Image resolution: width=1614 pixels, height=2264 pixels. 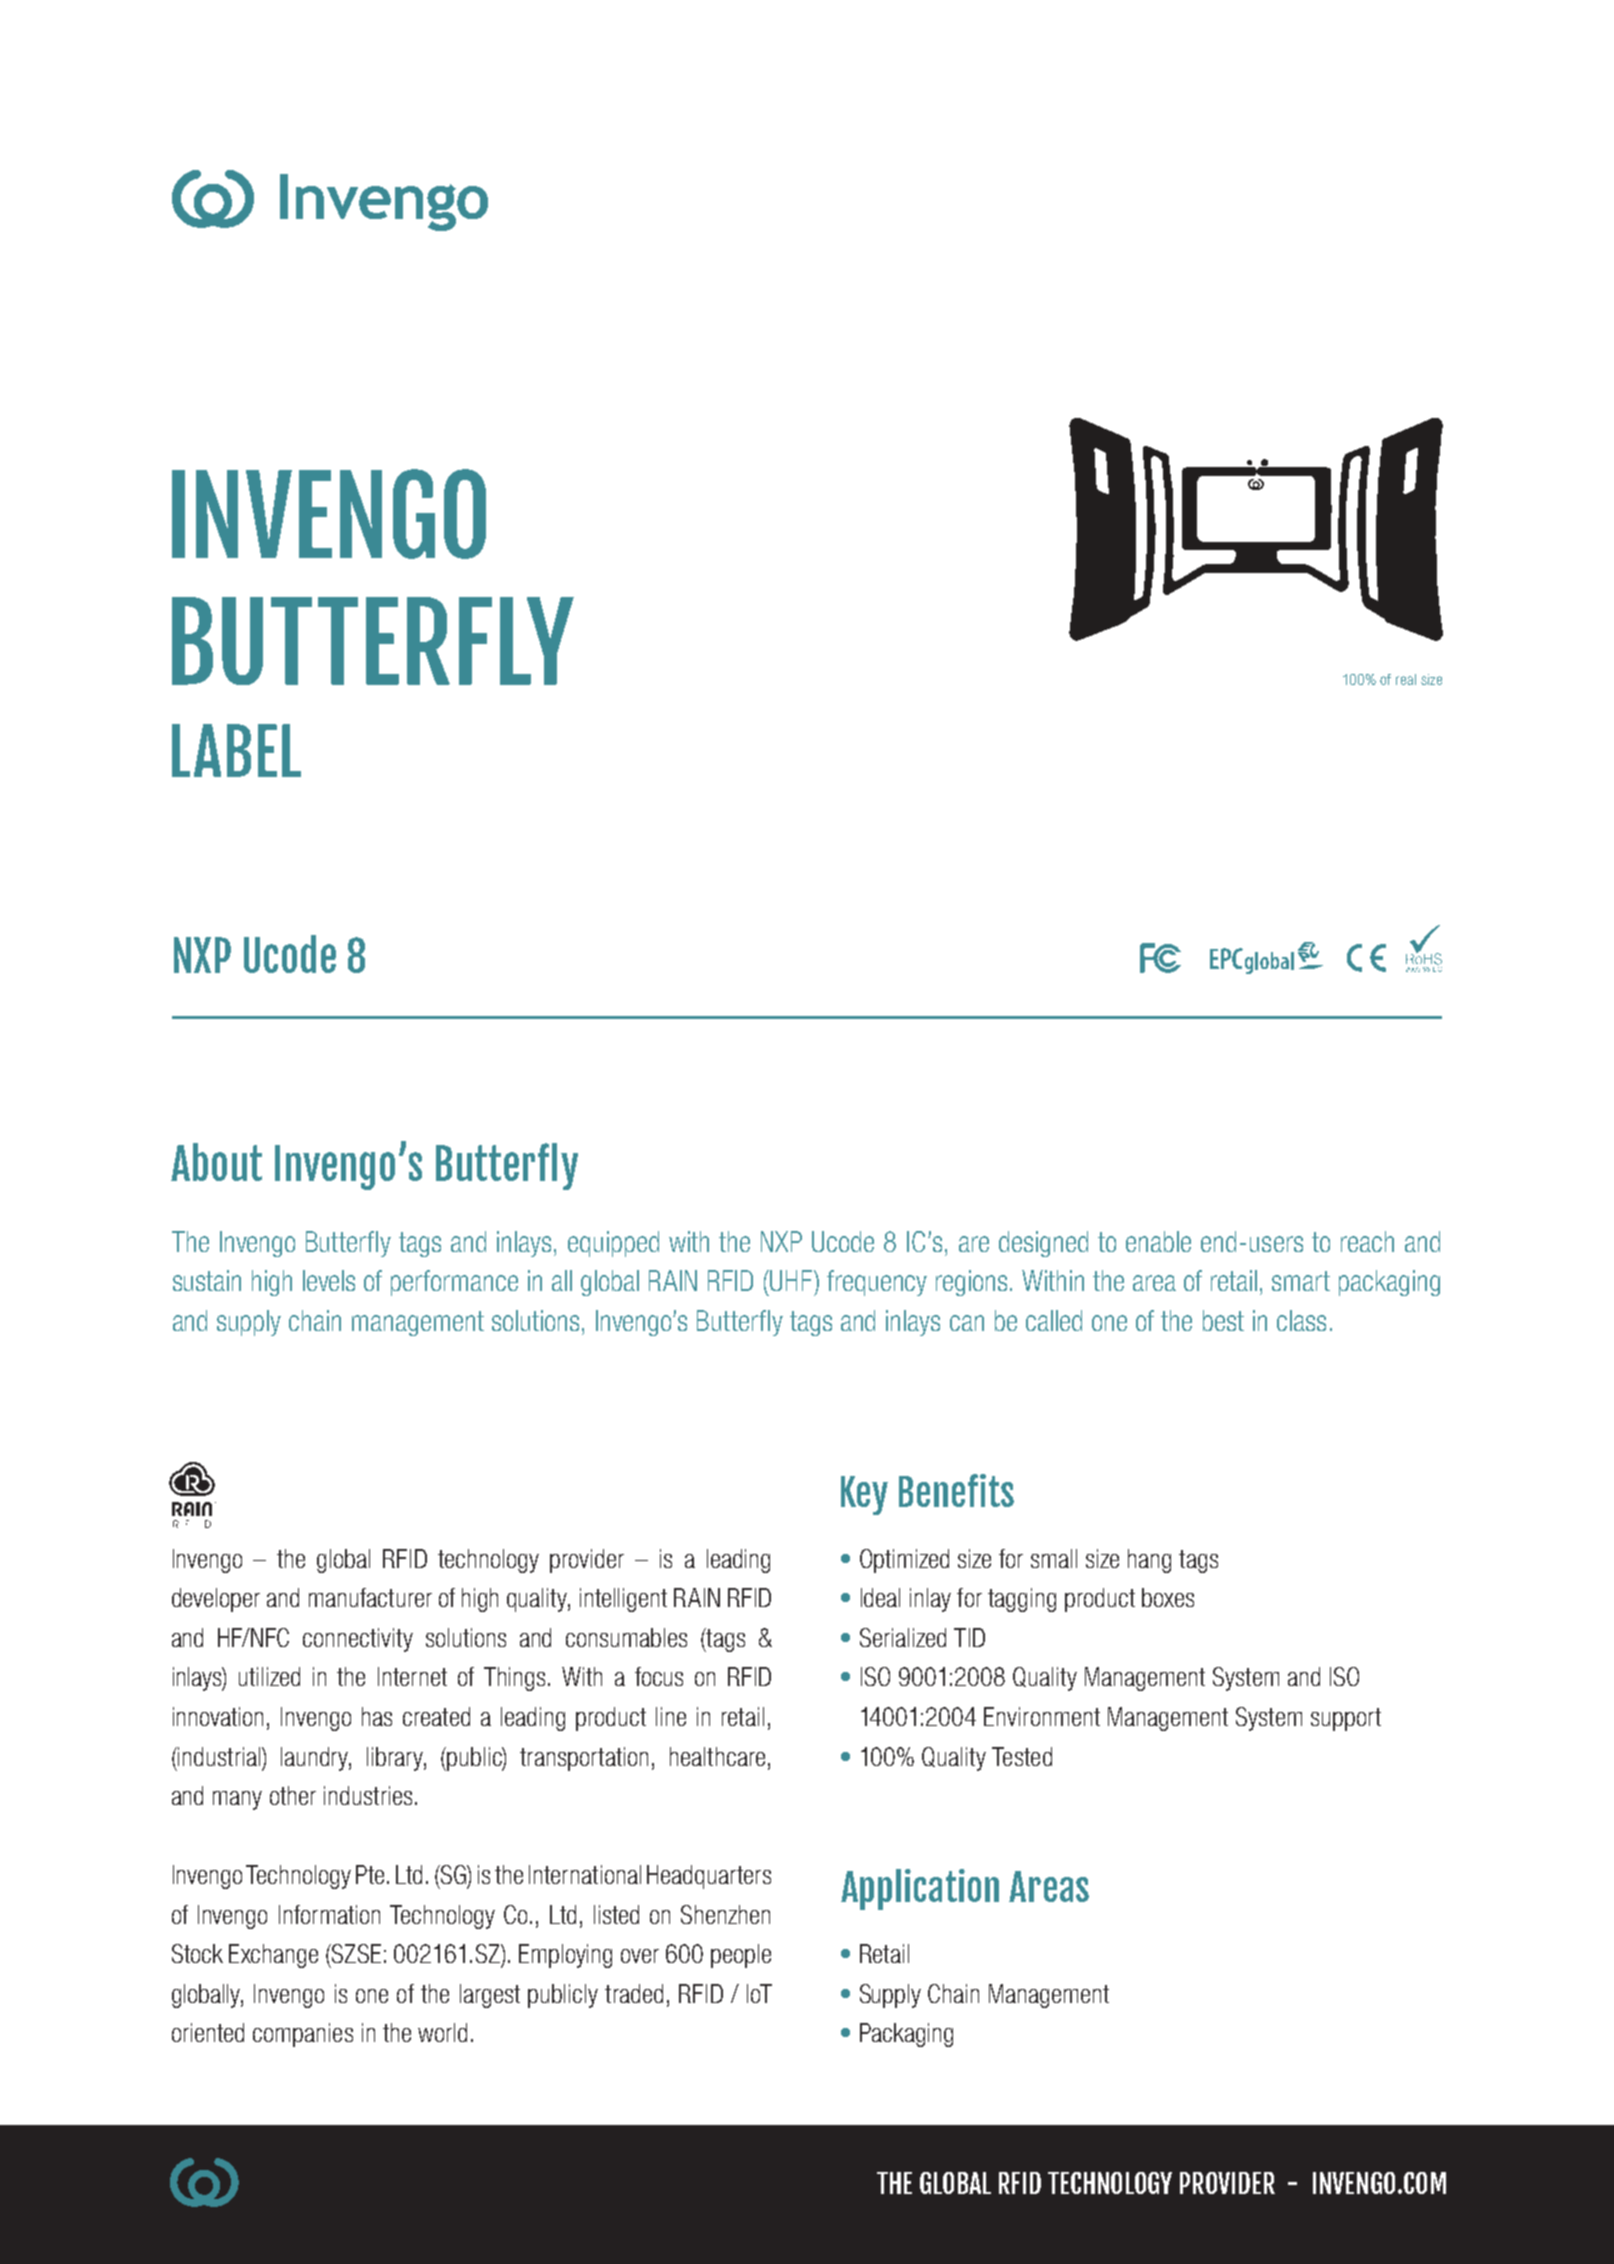 What do you see at coordinates (1168, 1597) in the document?
I see `boxes` at bounding box center [1168, 1597].
